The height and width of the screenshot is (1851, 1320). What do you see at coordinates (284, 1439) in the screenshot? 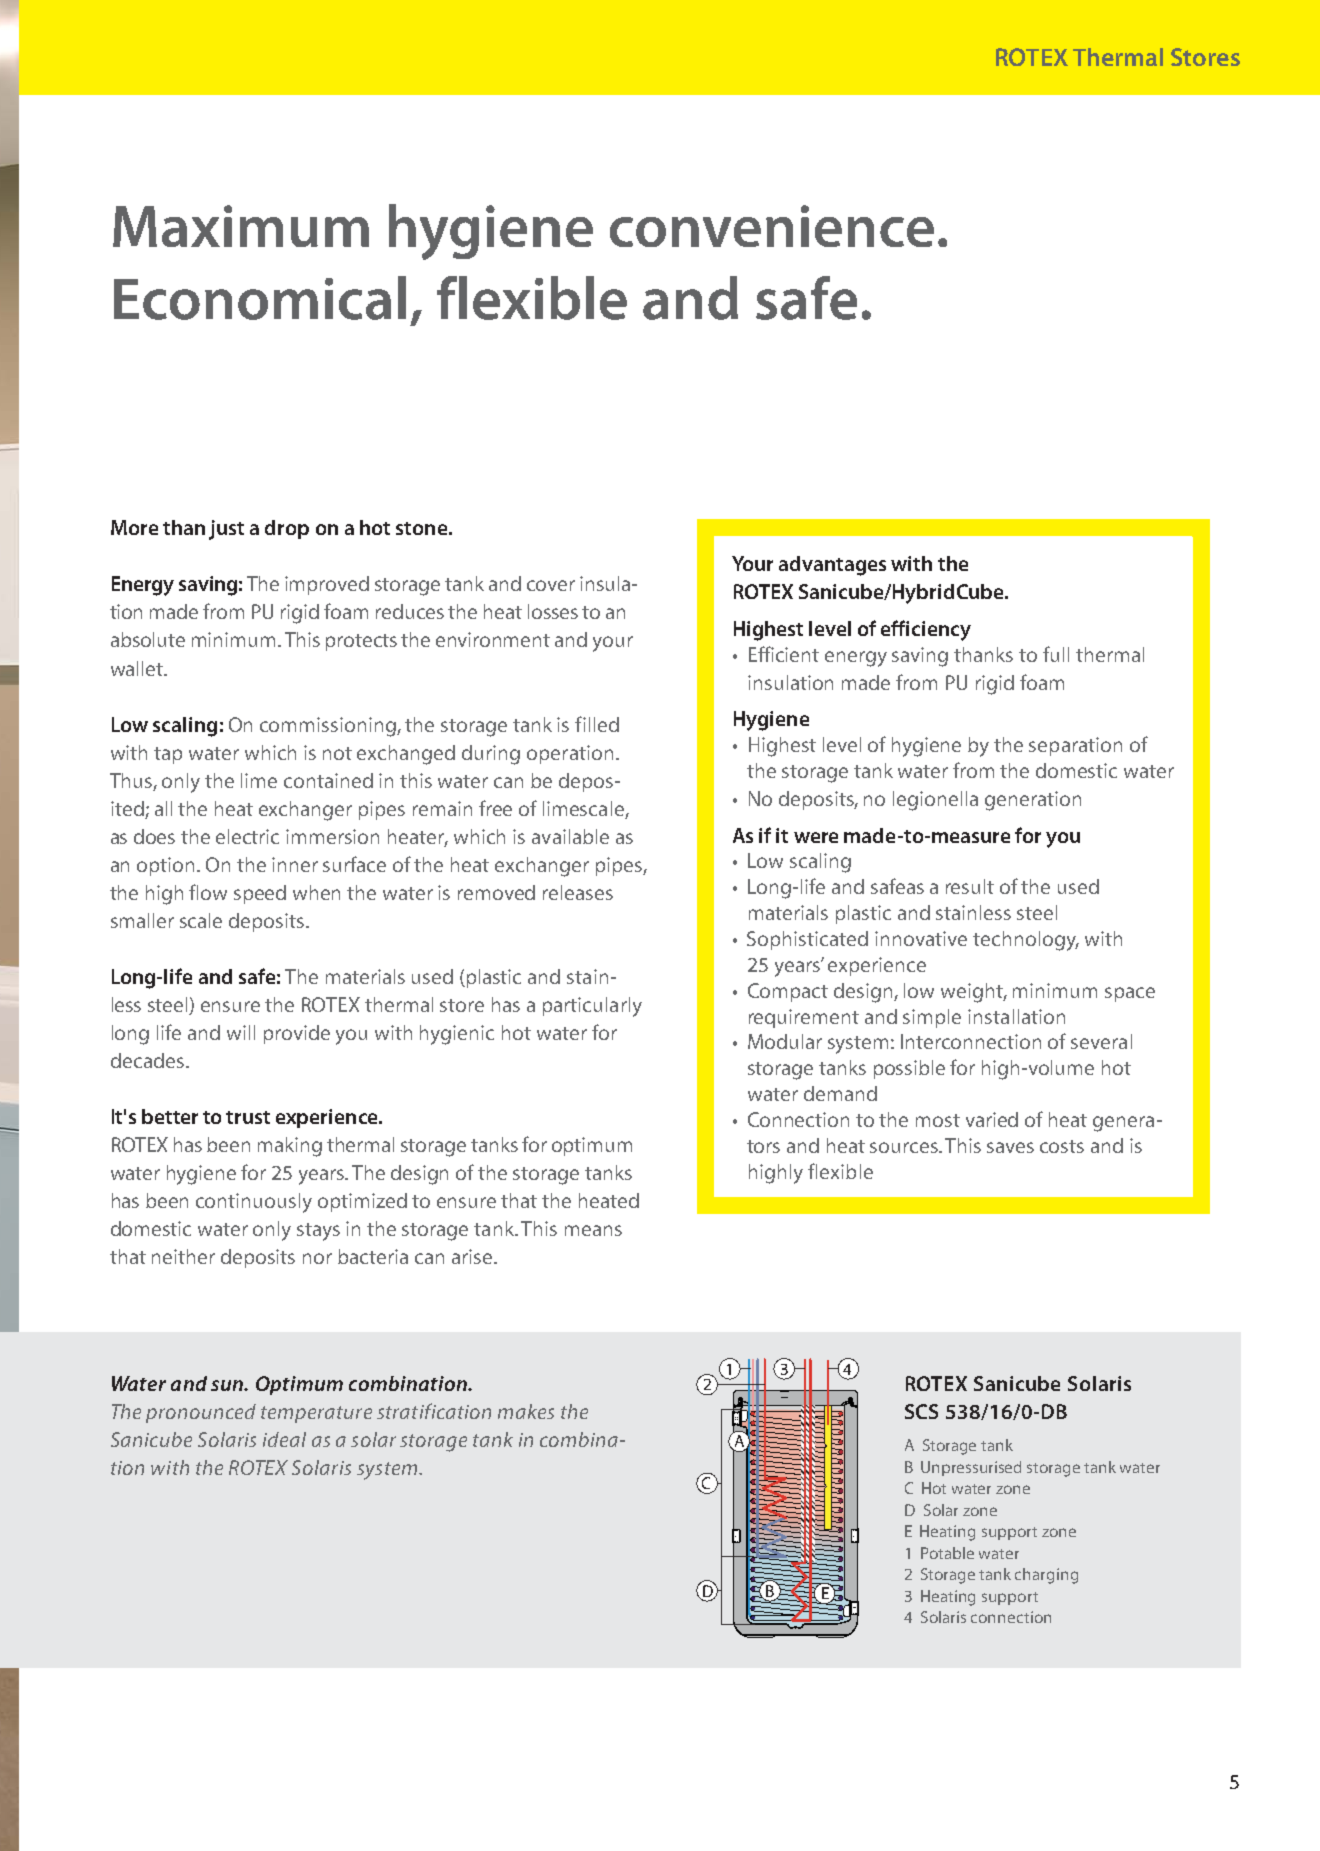
I see `ideal` at bounding box center [284, 1439].
